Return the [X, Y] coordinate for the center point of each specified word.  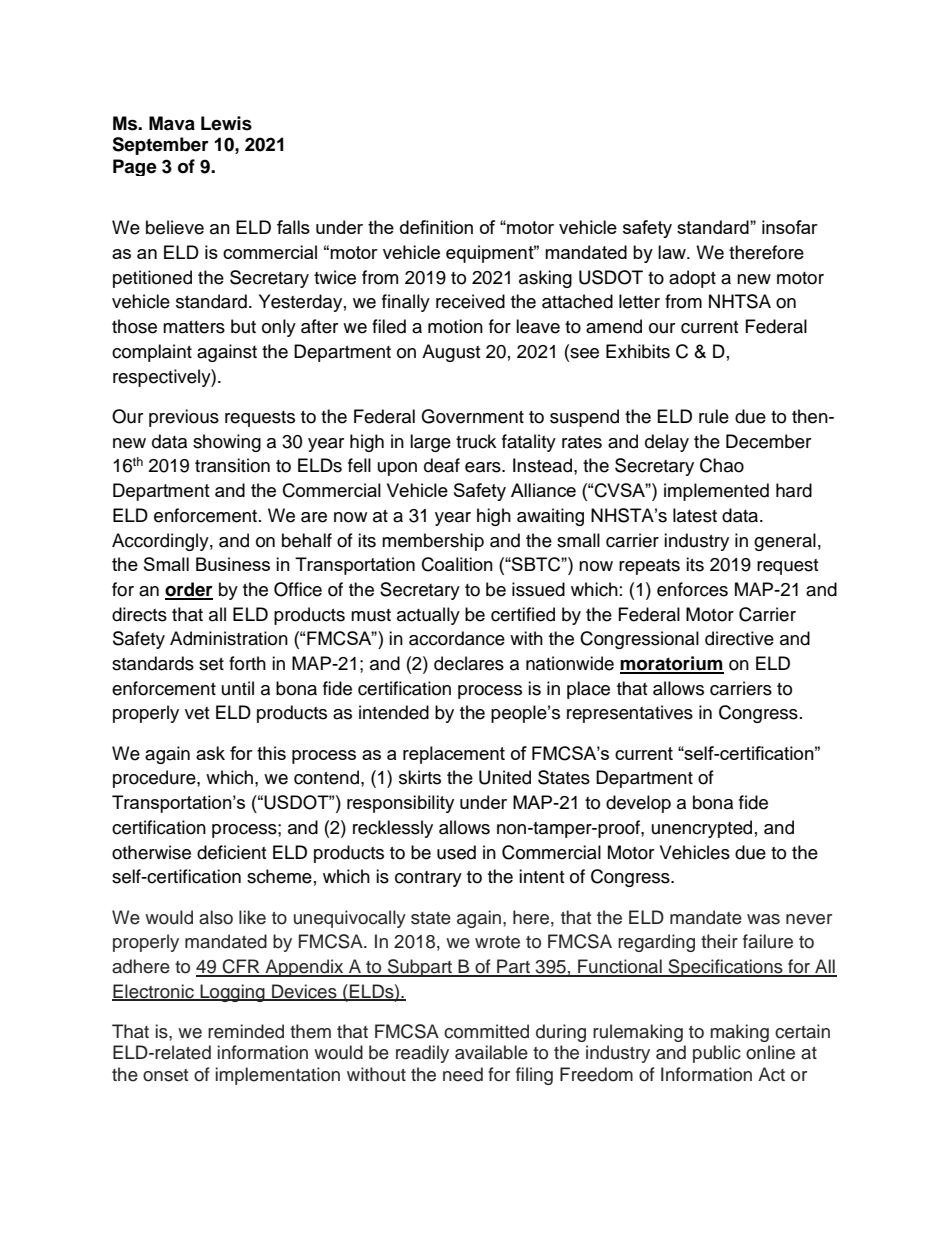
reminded [246, 1031]
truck [476, 441]
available [491, 1052]
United [505, 777]
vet [197, 713]
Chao [722, 465]
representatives [630, 714]
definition [436, 227]
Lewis [226, 123]
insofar [790, 227]
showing [227, 443]
